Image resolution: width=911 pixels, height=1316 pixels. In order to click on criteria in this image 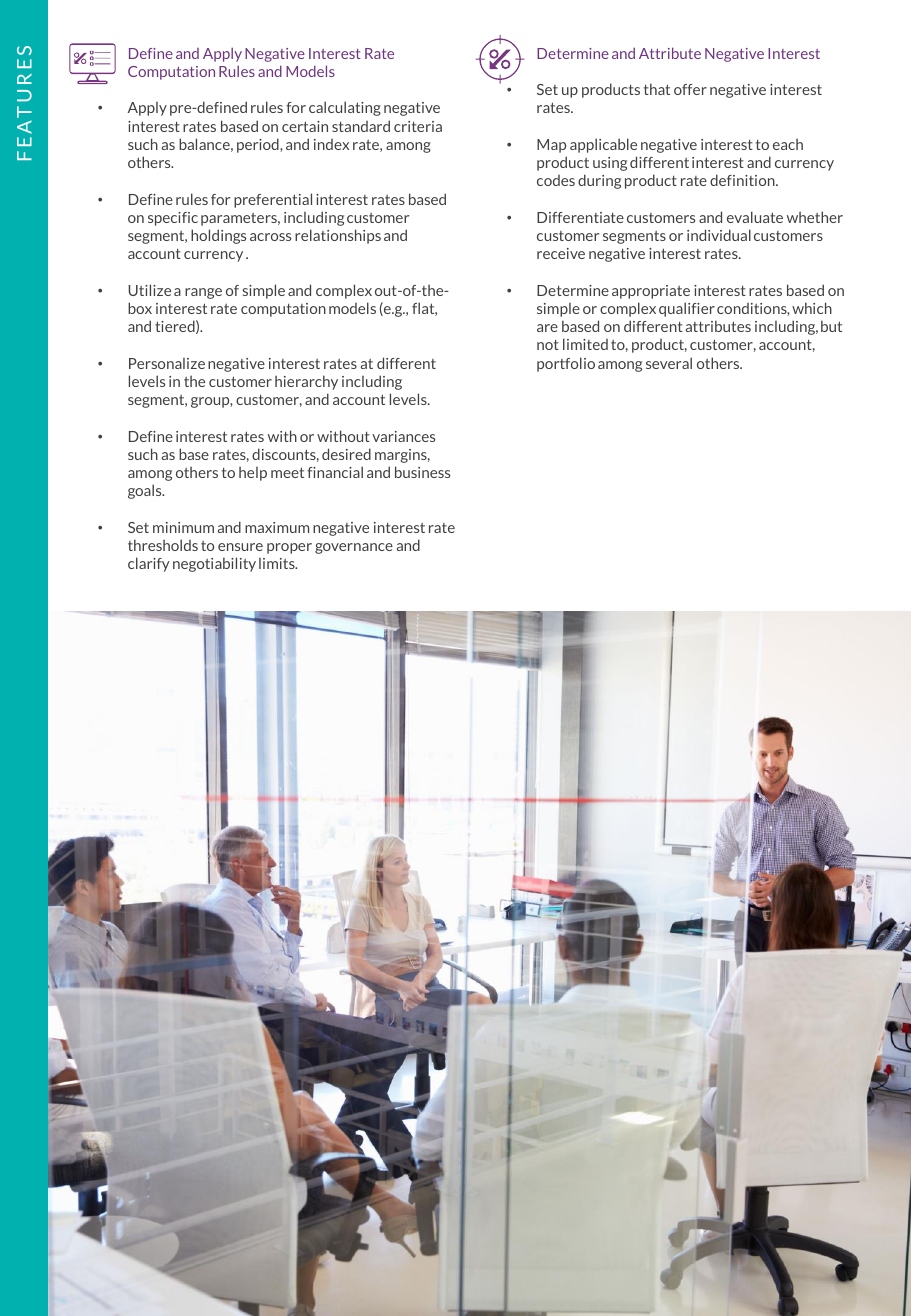, I will do `click(418, 126)`.
